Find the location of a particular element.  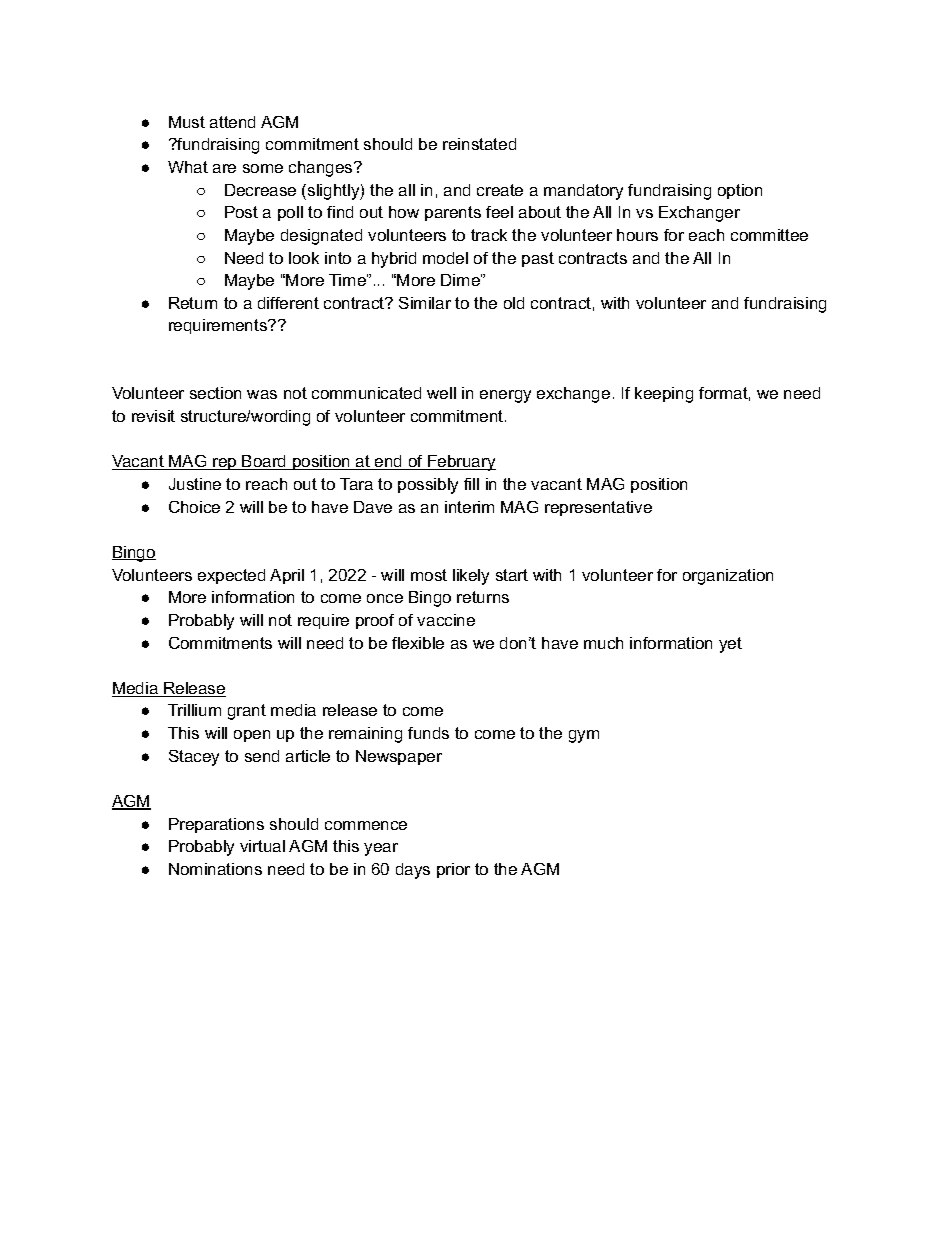

yet is located at coordinates (730, 645).
